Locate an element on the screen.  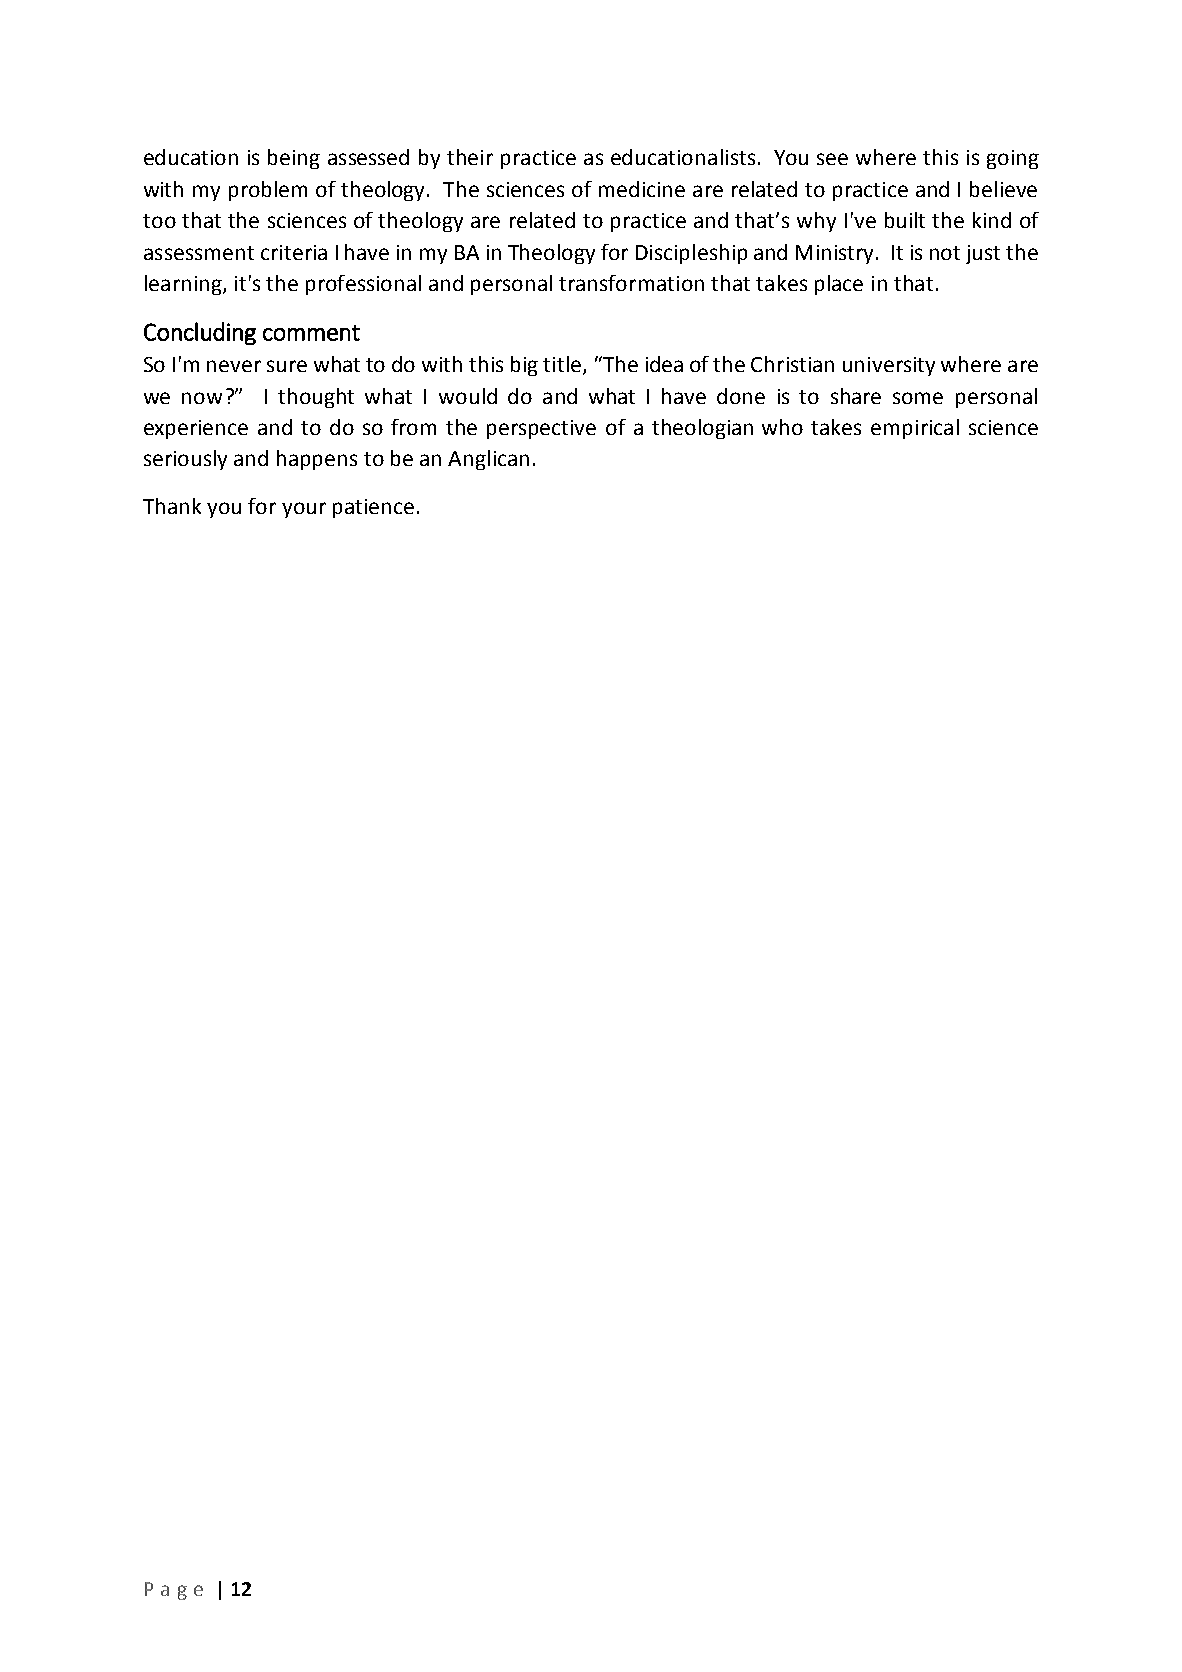
see is located at coordinates (832, 159).
